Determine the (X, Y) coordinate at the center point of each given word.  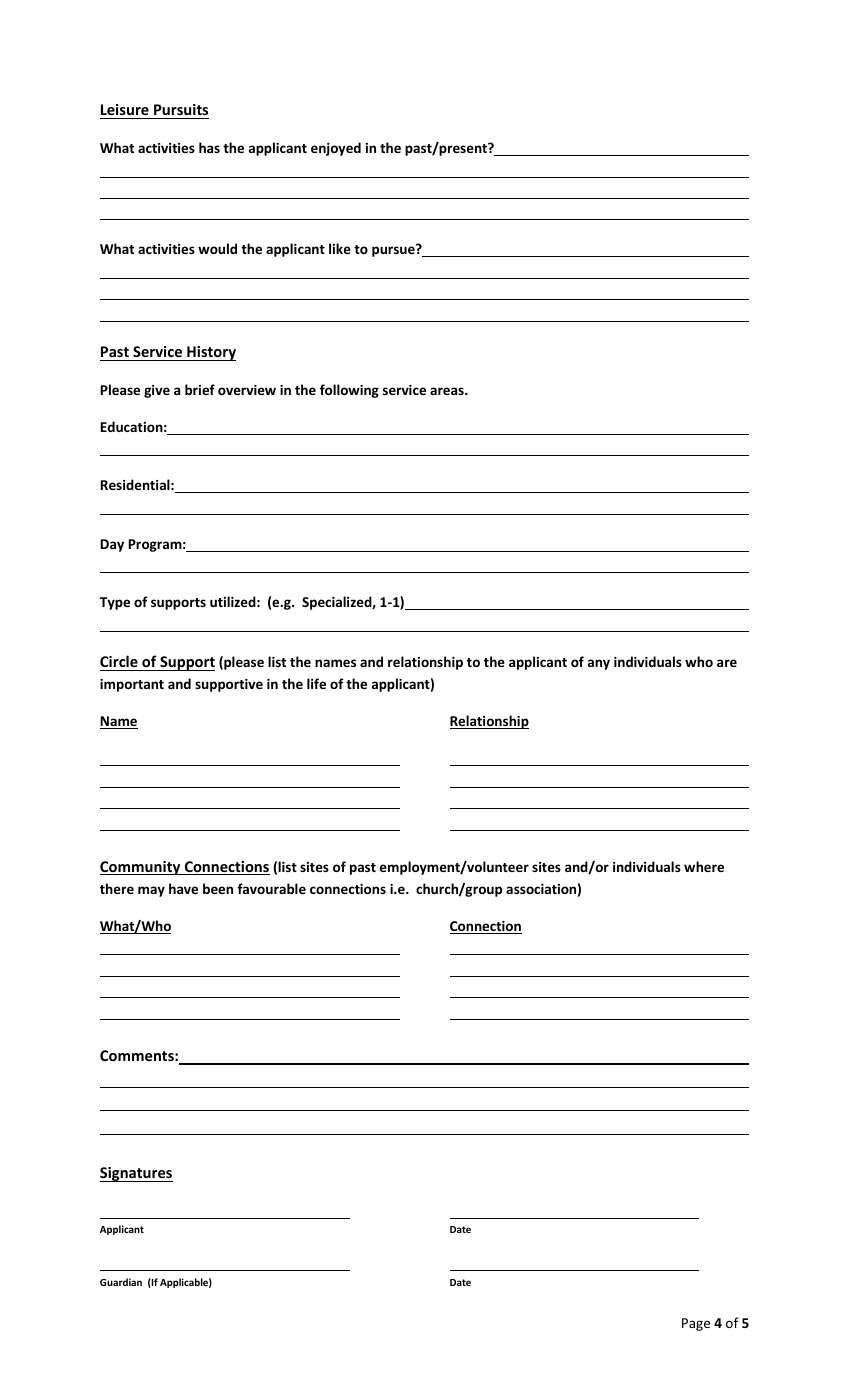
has (209, 147)
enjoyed (336, 149)
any (599, 664)
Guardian (121, 1282)
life (316, 683)
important (132, 685)
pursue (394, 251)
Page (696, 1324)
